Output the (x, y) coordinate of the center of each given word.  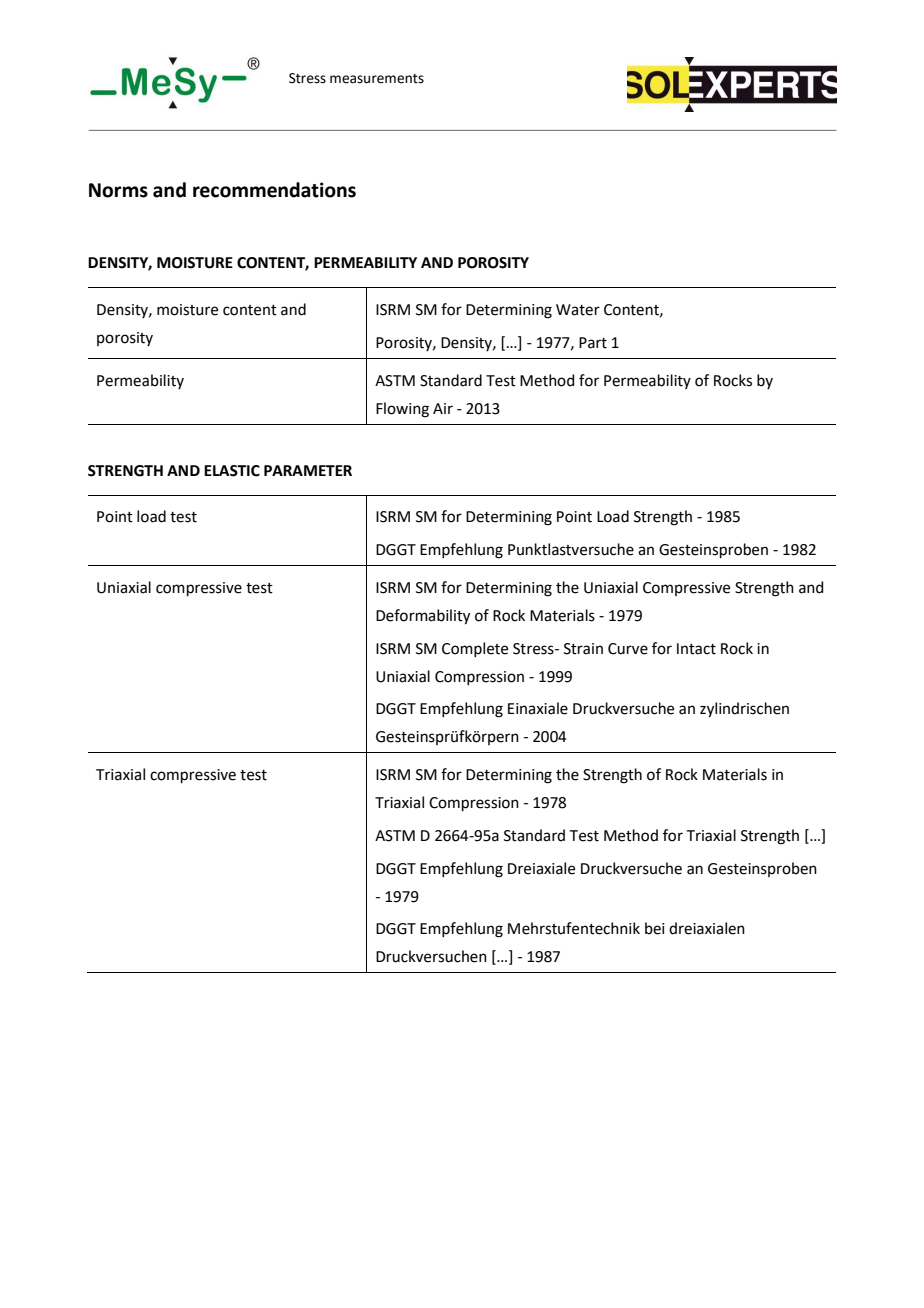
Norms (118, 190)
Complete (475, 649)
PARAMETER (308, 470)
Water (578, 310)
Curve (628, 649)
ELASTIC (232, 471)
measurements (377, 79)
